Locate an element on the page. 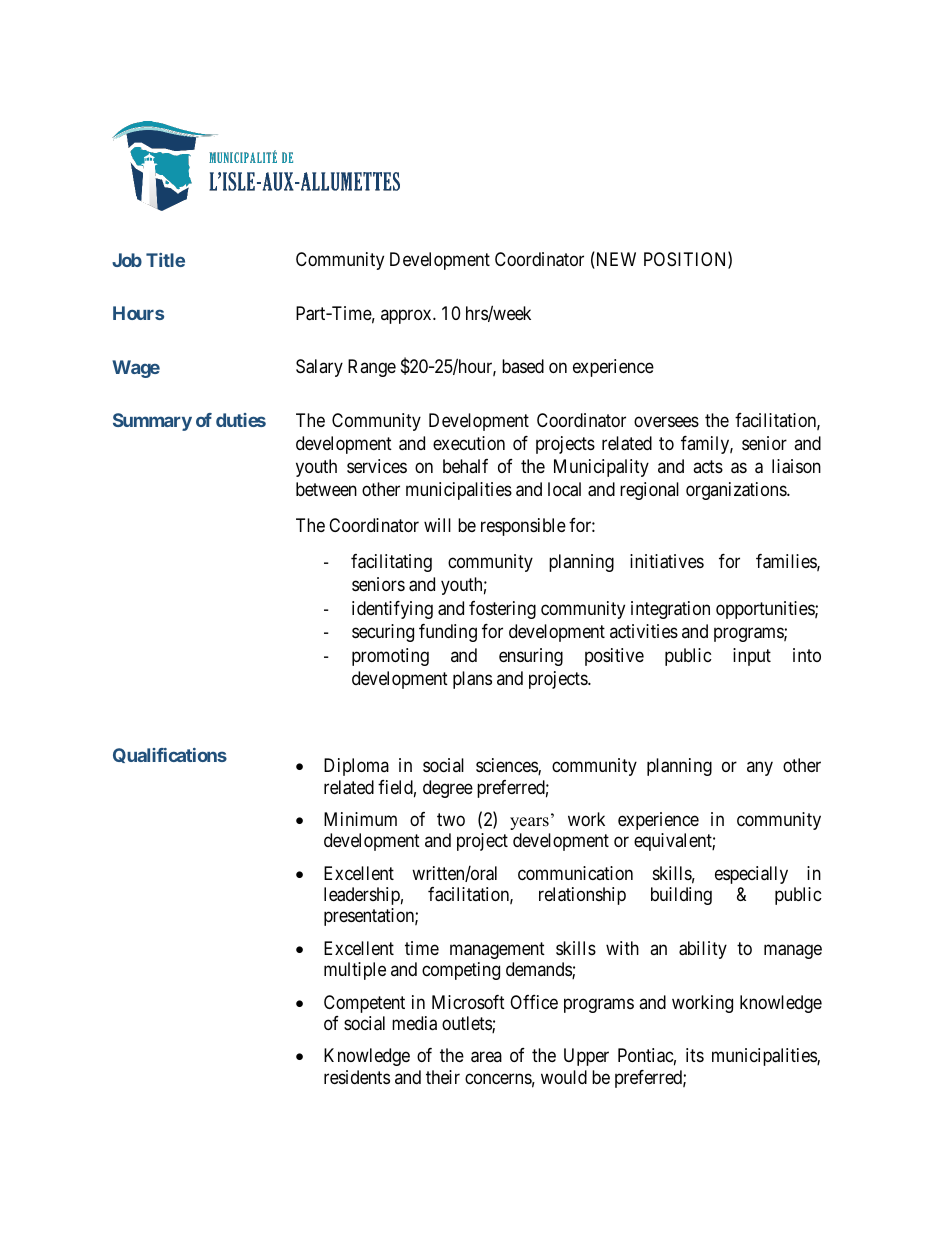 Image resolution: width=952 pixels, height=1233 pixels. area is located at coordinates (486, 1057).
